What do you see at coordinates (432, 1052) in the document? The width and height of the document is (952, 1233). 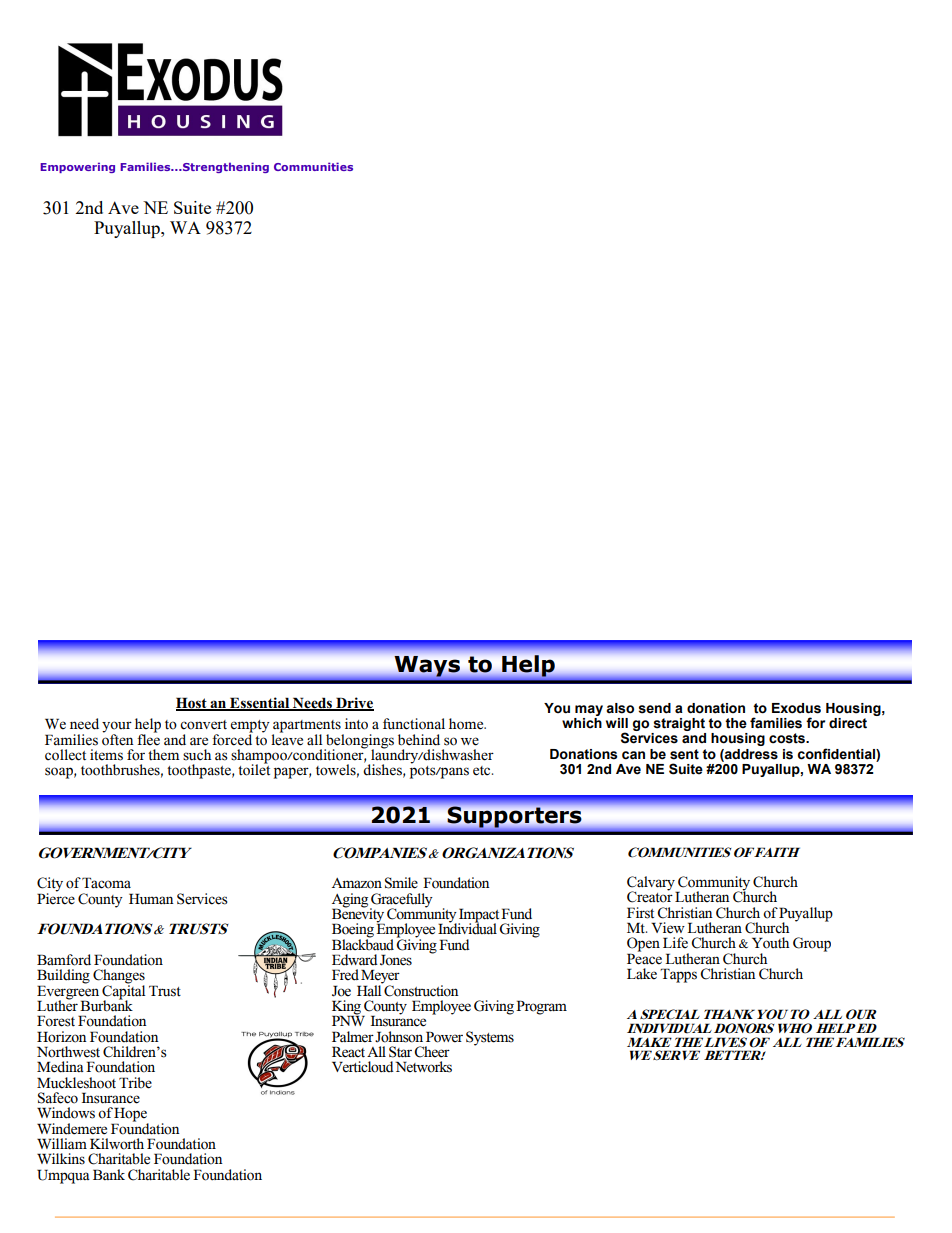 I see `Cheer` at bounding box center [432, 1052].
